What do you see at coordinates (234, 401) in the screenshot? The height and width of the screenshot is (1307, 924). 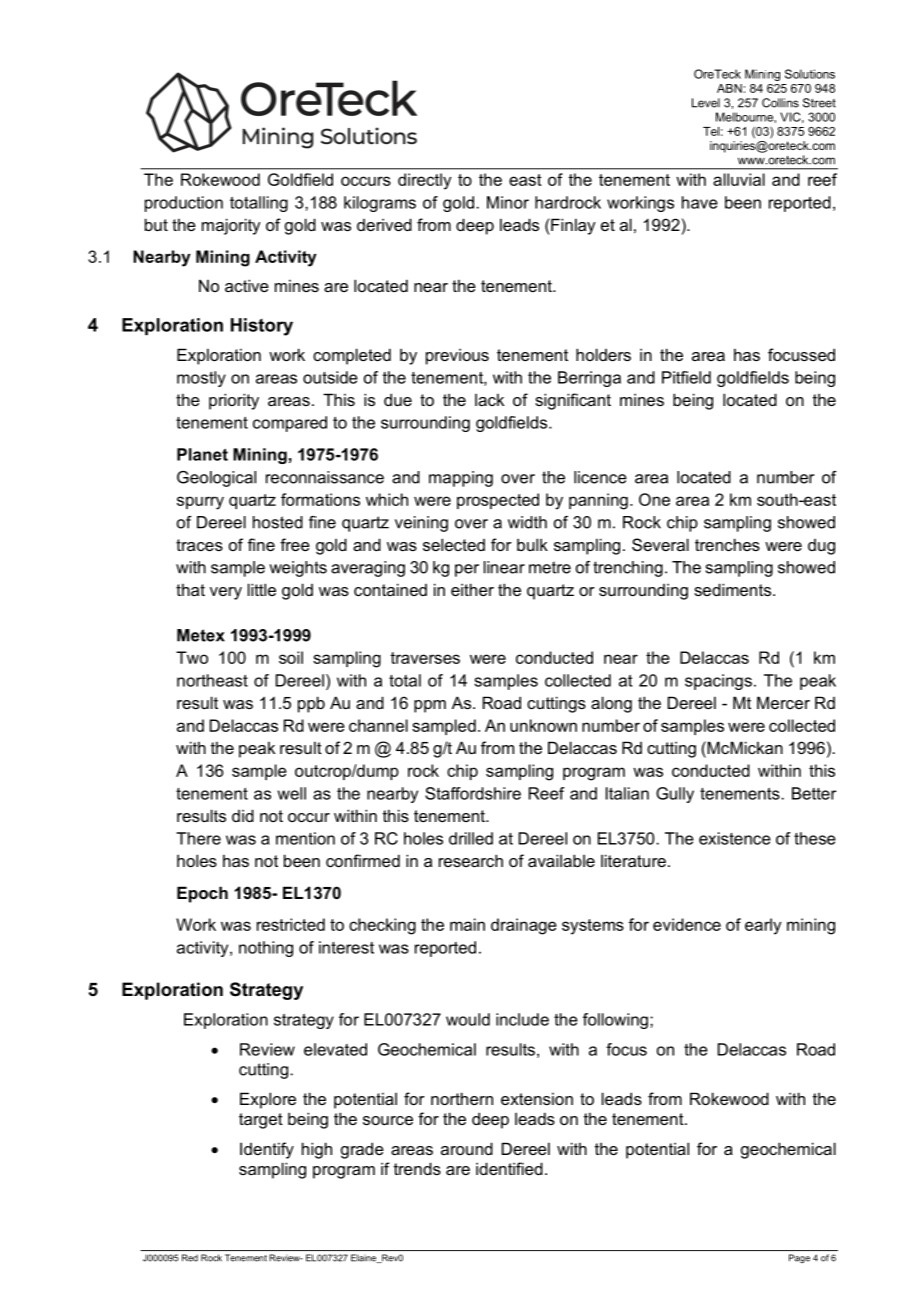 I see `priority` at bounding box center [234, 401].
